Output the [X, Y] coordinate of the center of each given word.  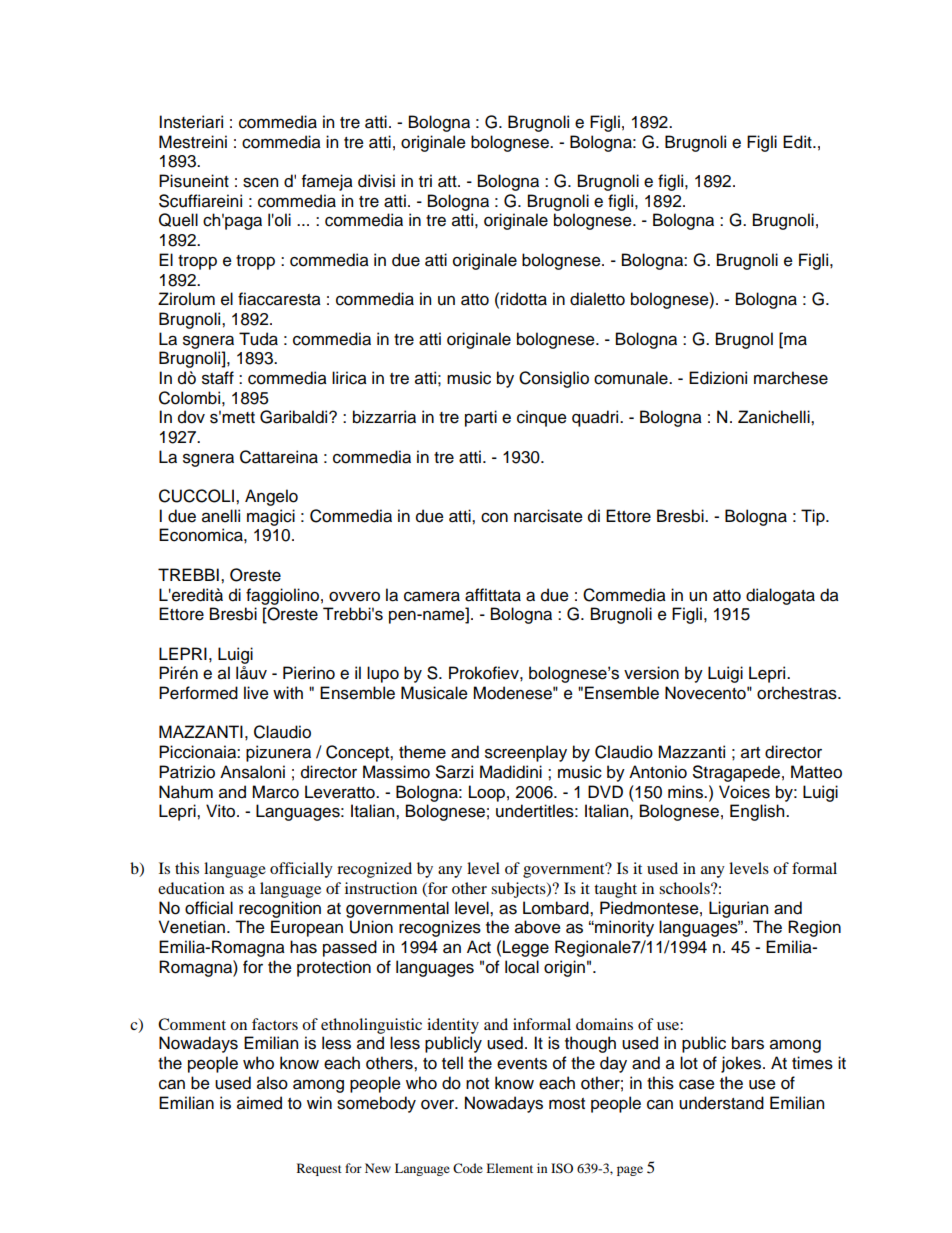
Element [509, 1168]
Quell [178, 220]
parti [481, 418]
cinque [542, 418]
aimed [259, 1103]
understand [721, 1103]
